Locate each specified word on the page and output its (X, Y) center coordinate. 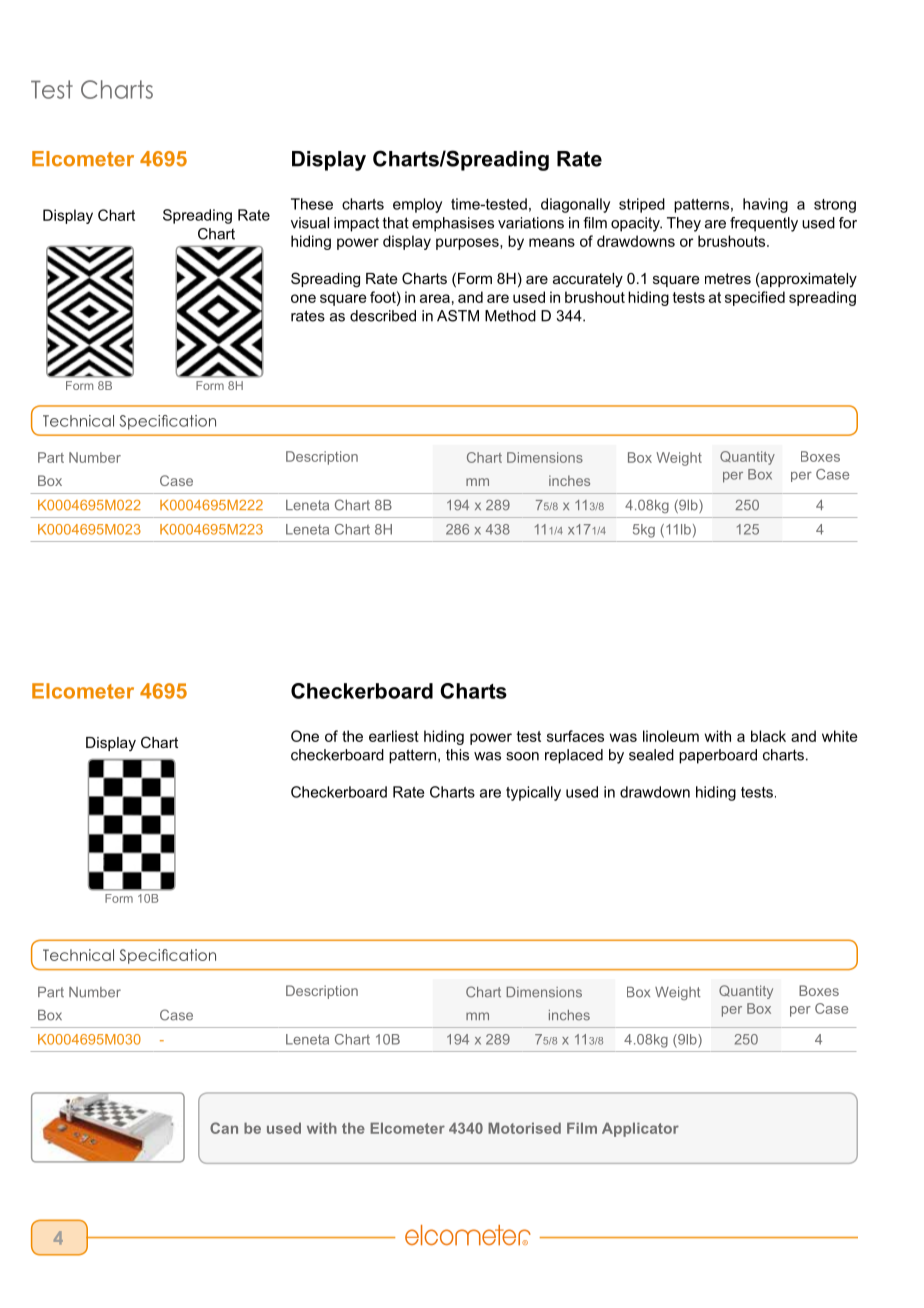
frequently (764, 224)
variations (531, 223)
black (768, 736)
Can (224, 1128)
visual (310, 223)
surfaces (575, 736)
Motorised (524, 1128)
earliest (394, 736)
